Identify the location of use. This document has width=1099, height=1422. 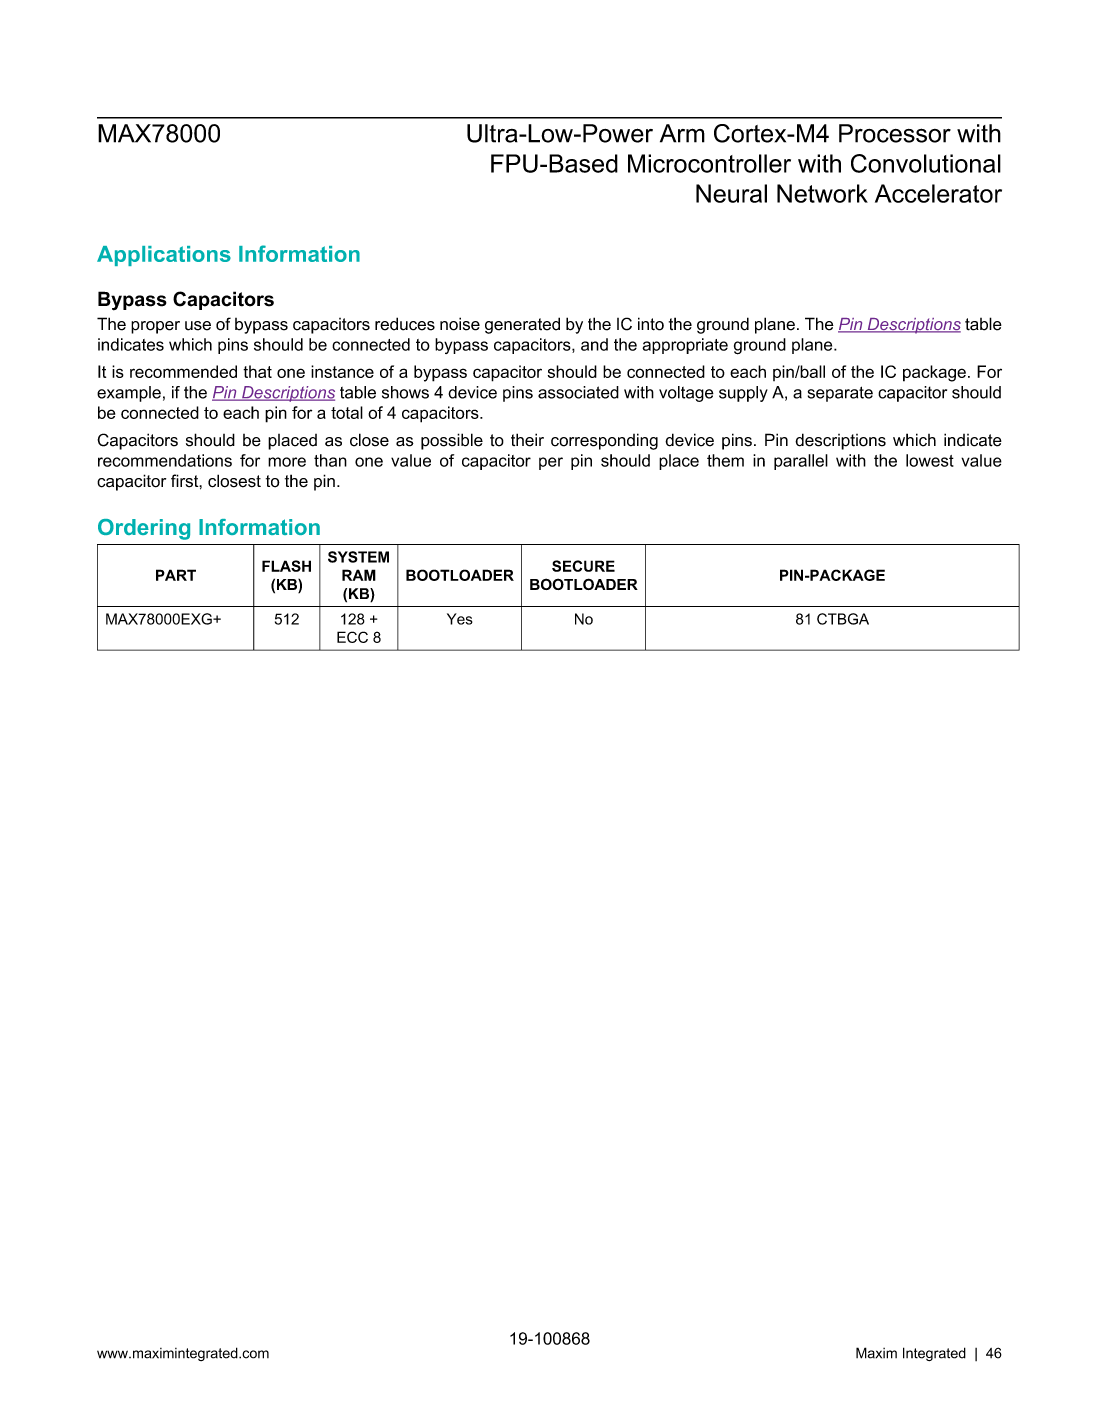
(198, 326).
